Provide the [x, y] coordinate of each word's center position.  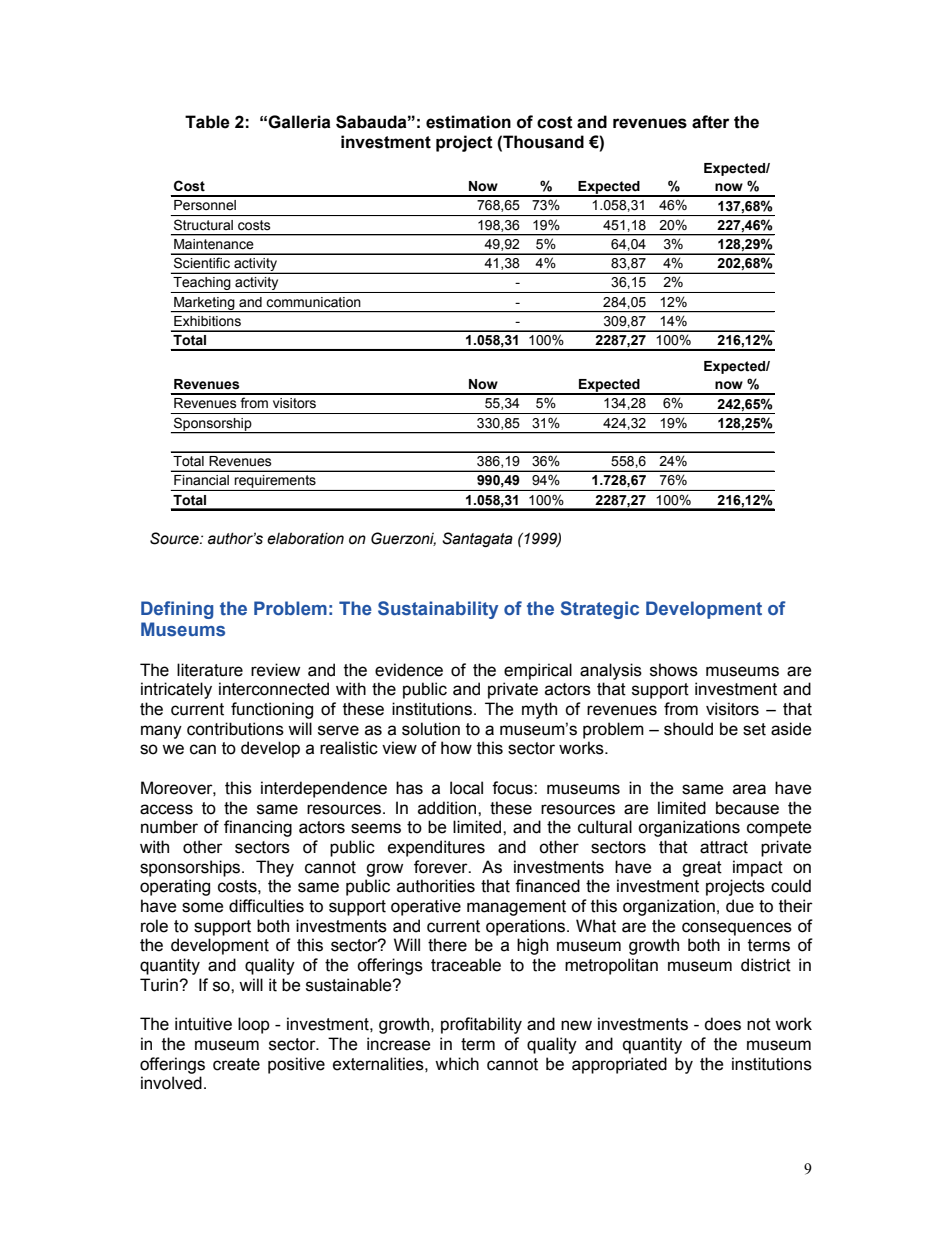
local [466, 788]
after [710, 122]
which [457, 1064]
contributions [235, 729]
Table [207, 122]
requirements [275, 483]
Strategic [600, 610]
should [688, 729]
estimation [468, 122]
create [236, 1064]
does [722, 1024]
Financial [201, 480]
